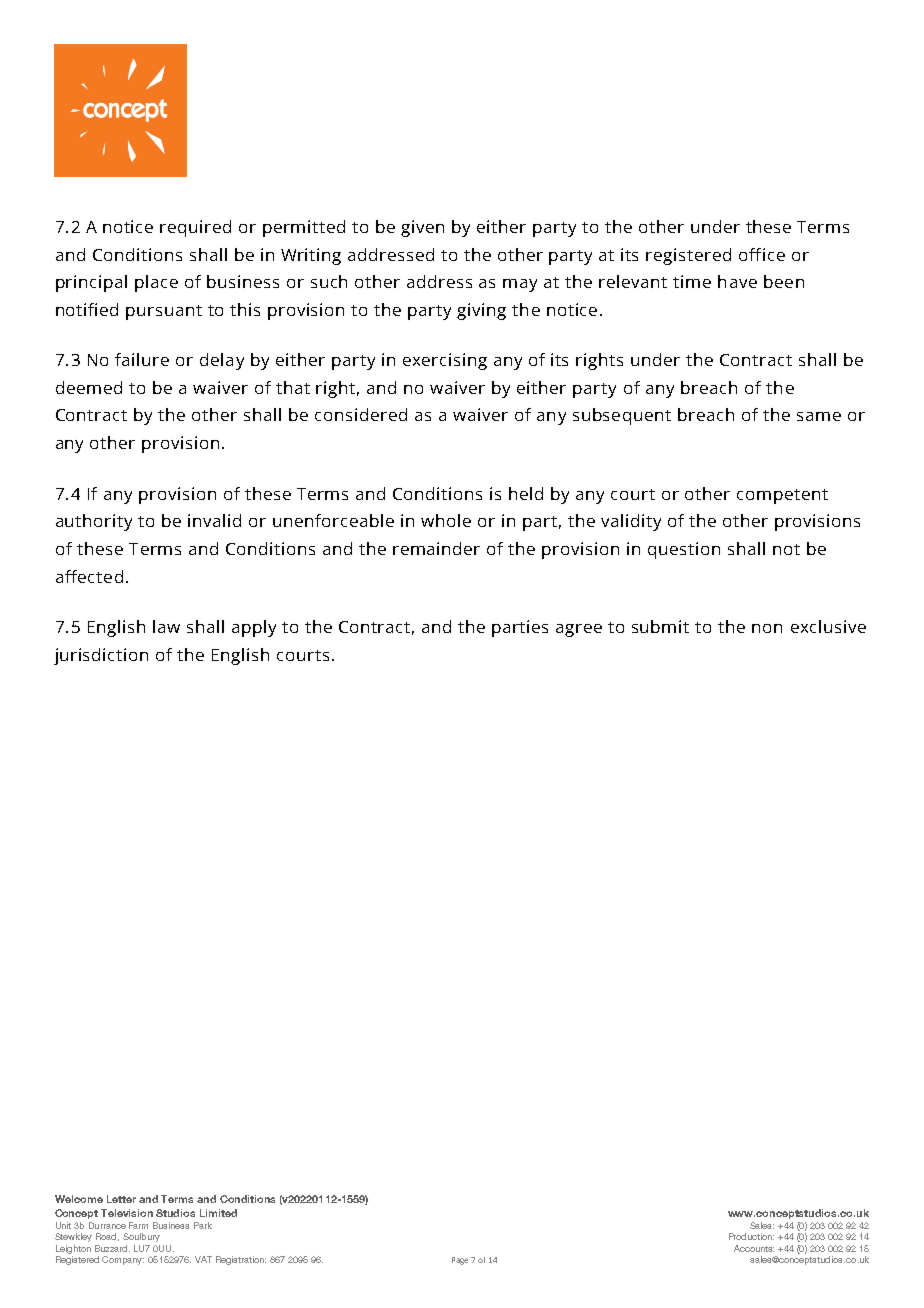  Describe the element at coordinates (156, 283) in the image. I see `place` at that location.
